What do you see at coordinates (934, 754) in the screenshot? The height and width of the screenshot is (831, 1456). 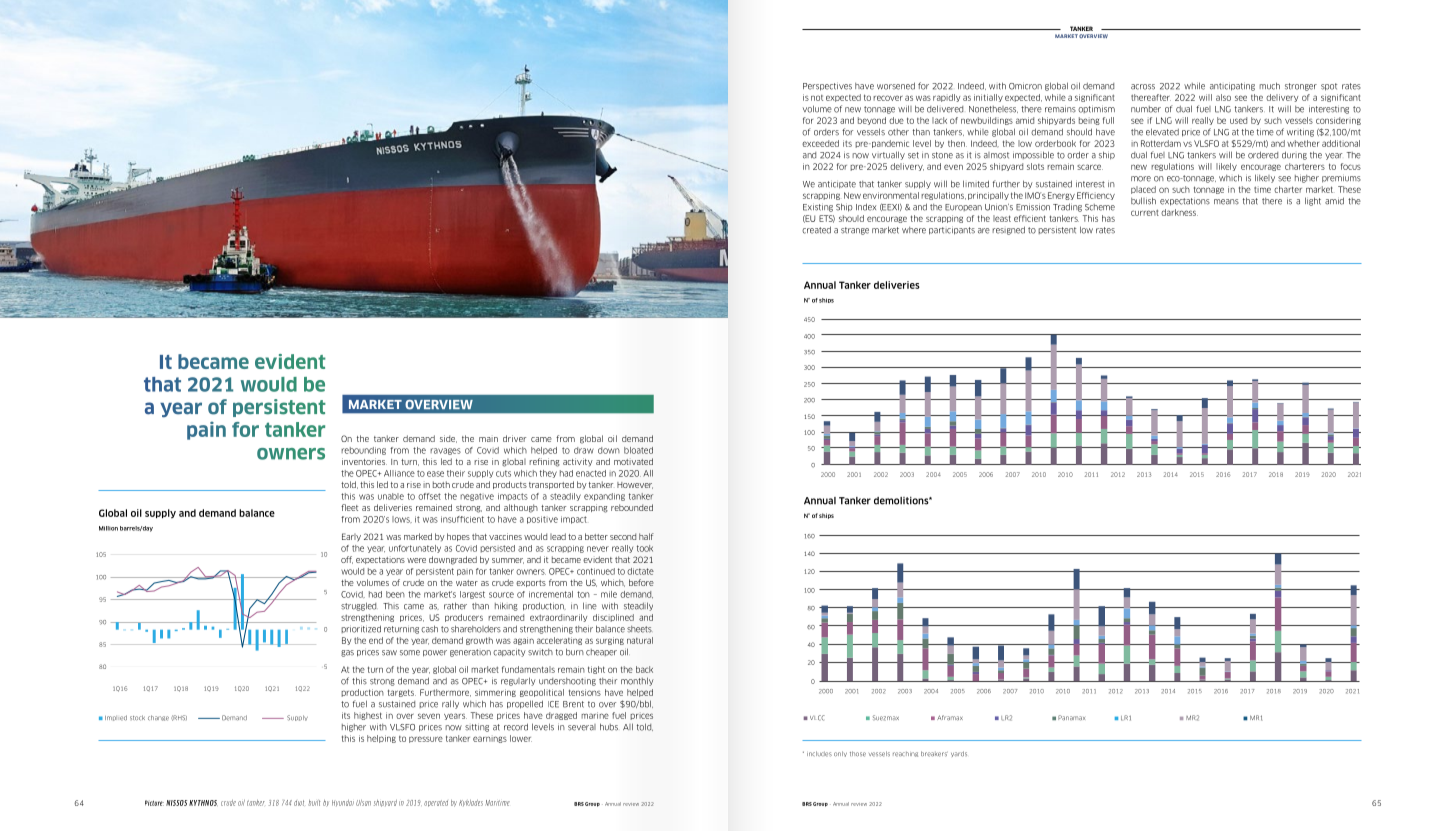 I see `breakers` at bounding box center [934, 754].
